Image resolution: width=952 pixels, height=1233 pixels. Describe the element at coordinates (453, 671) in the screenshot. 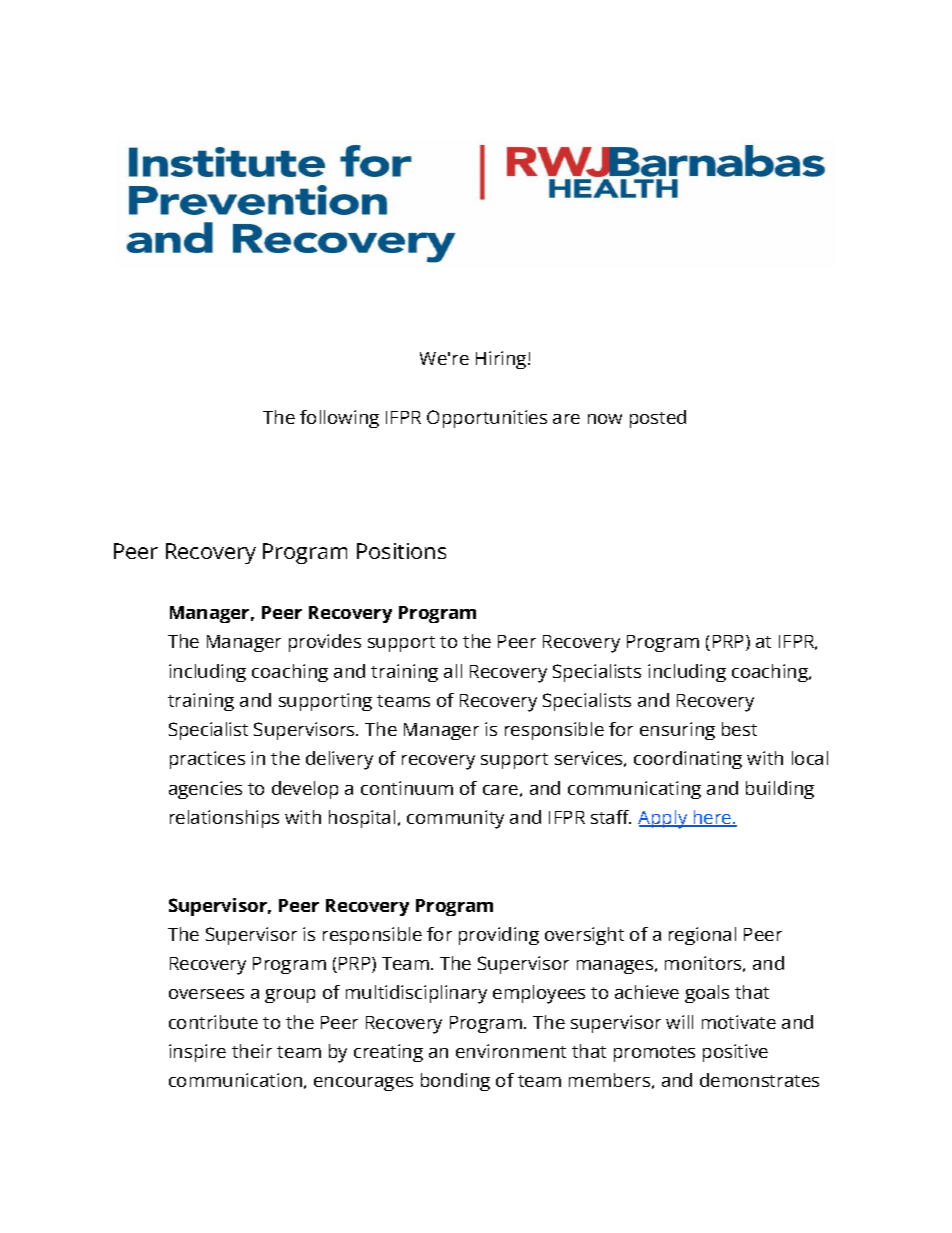

I see `all` at that location.
